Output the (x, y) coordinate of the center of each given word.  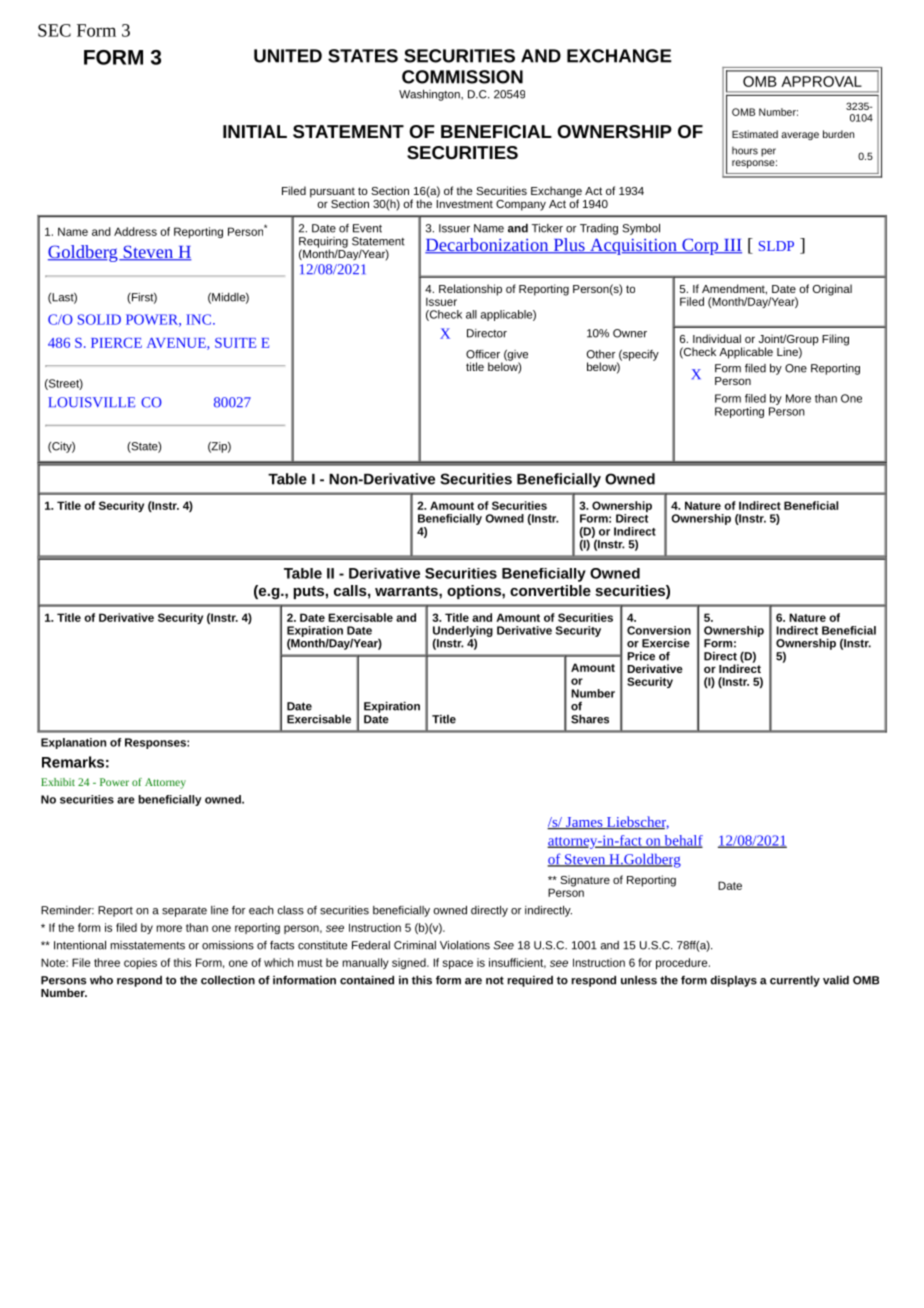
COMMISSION (462, 77)
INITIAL (255, 131)
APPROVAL (821, 81)
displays (733, 981)
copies (140, 963)
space (457, 964)
